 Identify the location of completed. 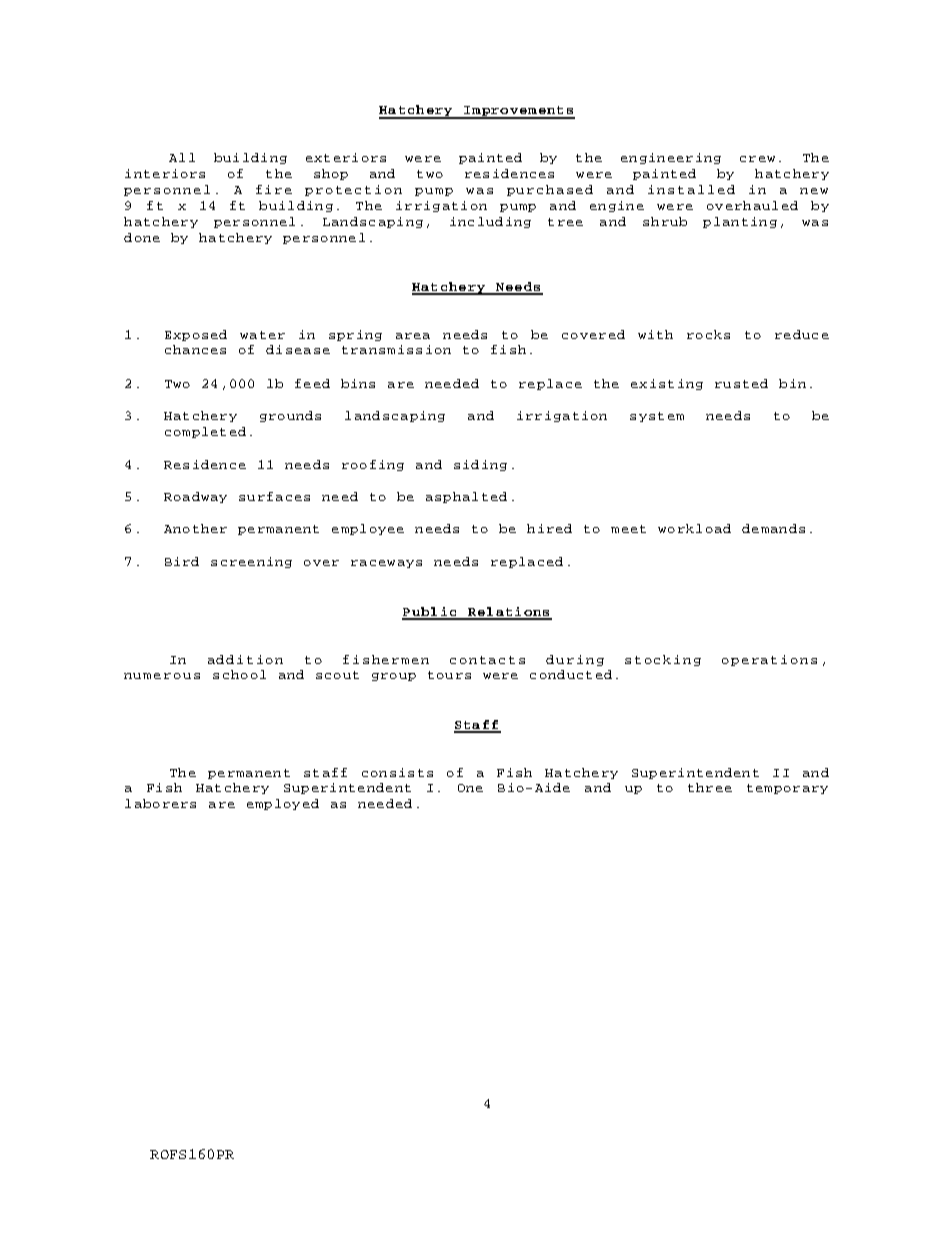
(205, 432).
